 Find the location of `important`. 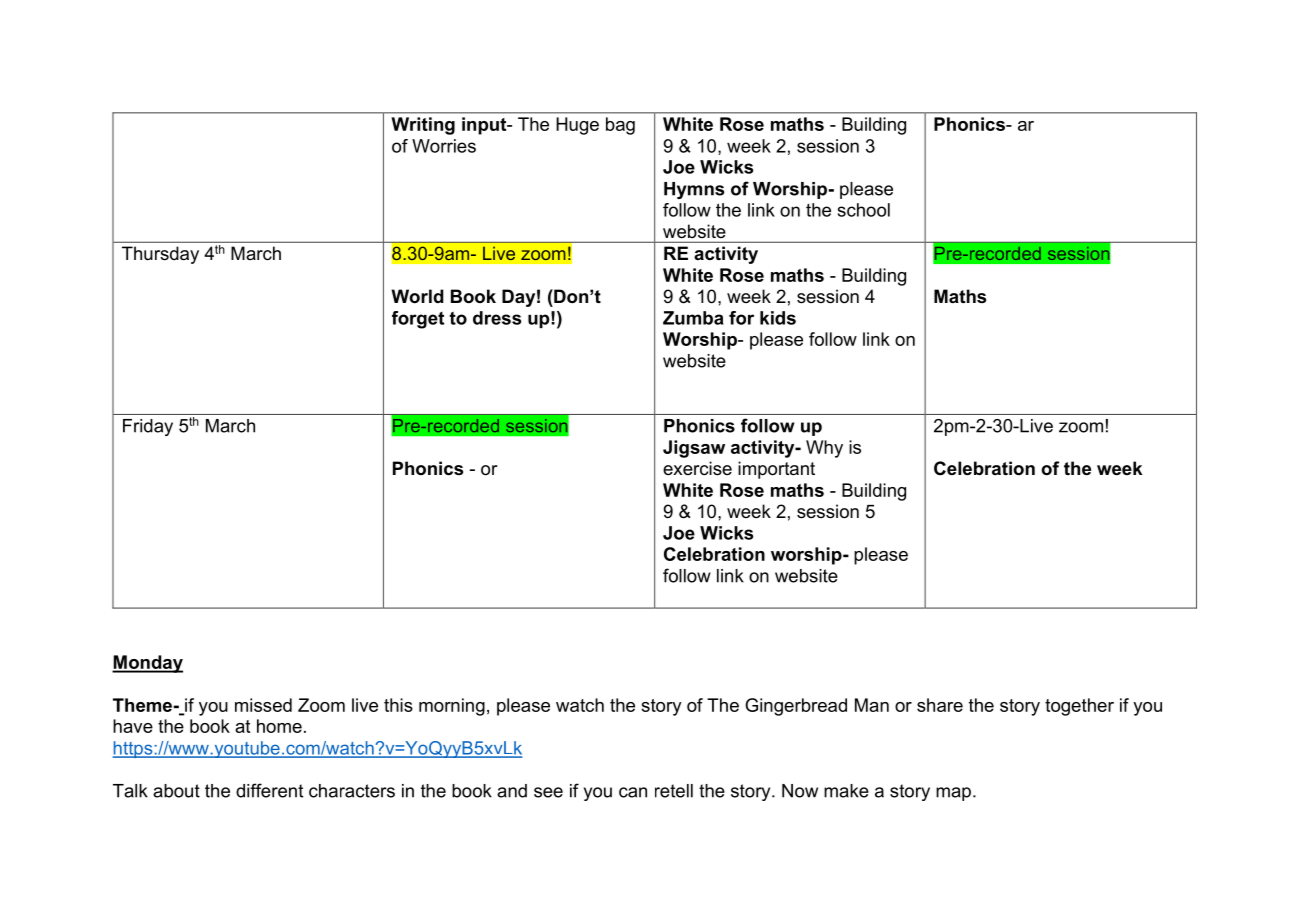

important is located at coordinates (776, 470).
